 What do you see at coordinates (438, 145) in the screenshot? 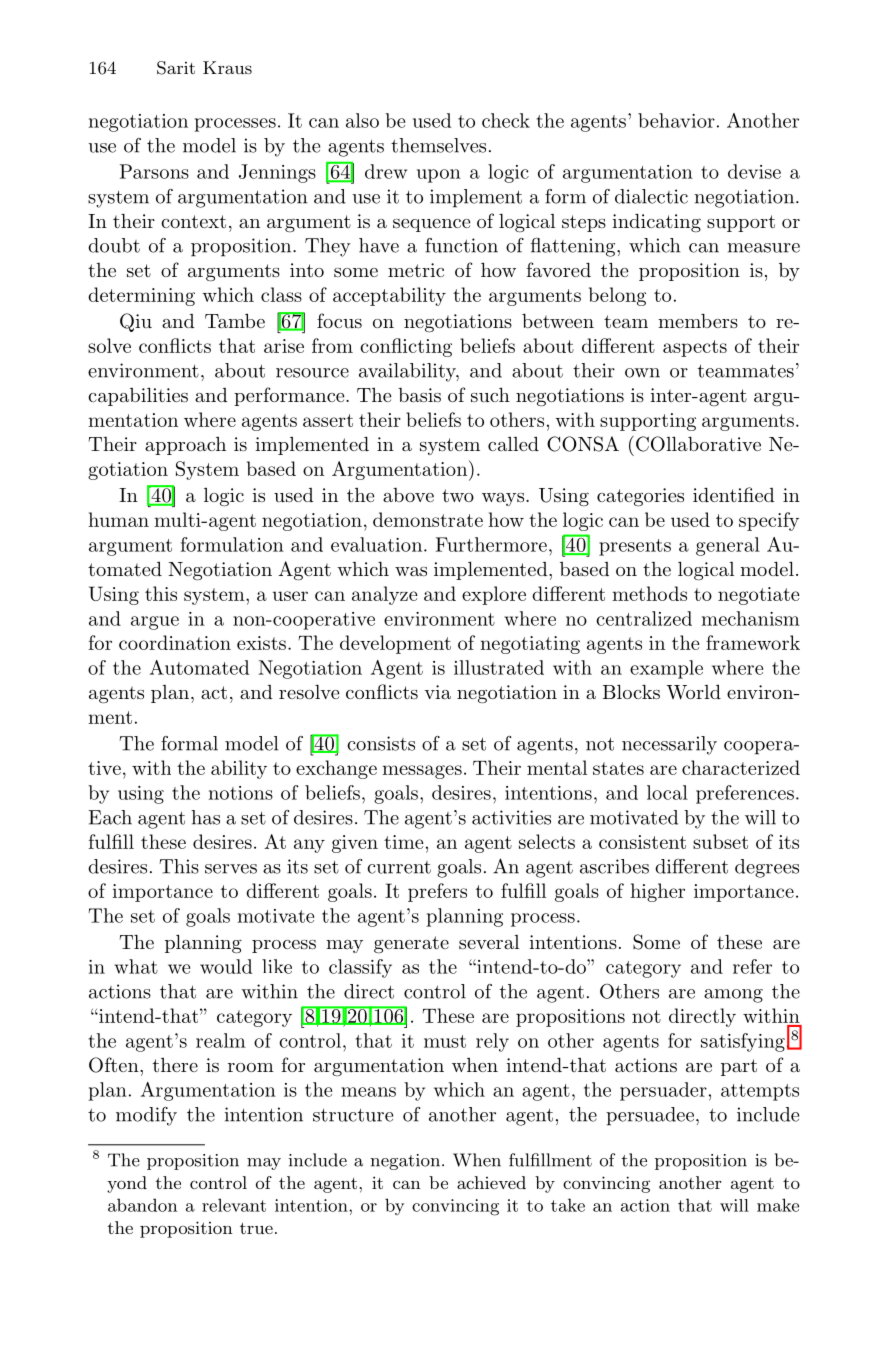
I see `themselves` at bounding box center [438, 145].
